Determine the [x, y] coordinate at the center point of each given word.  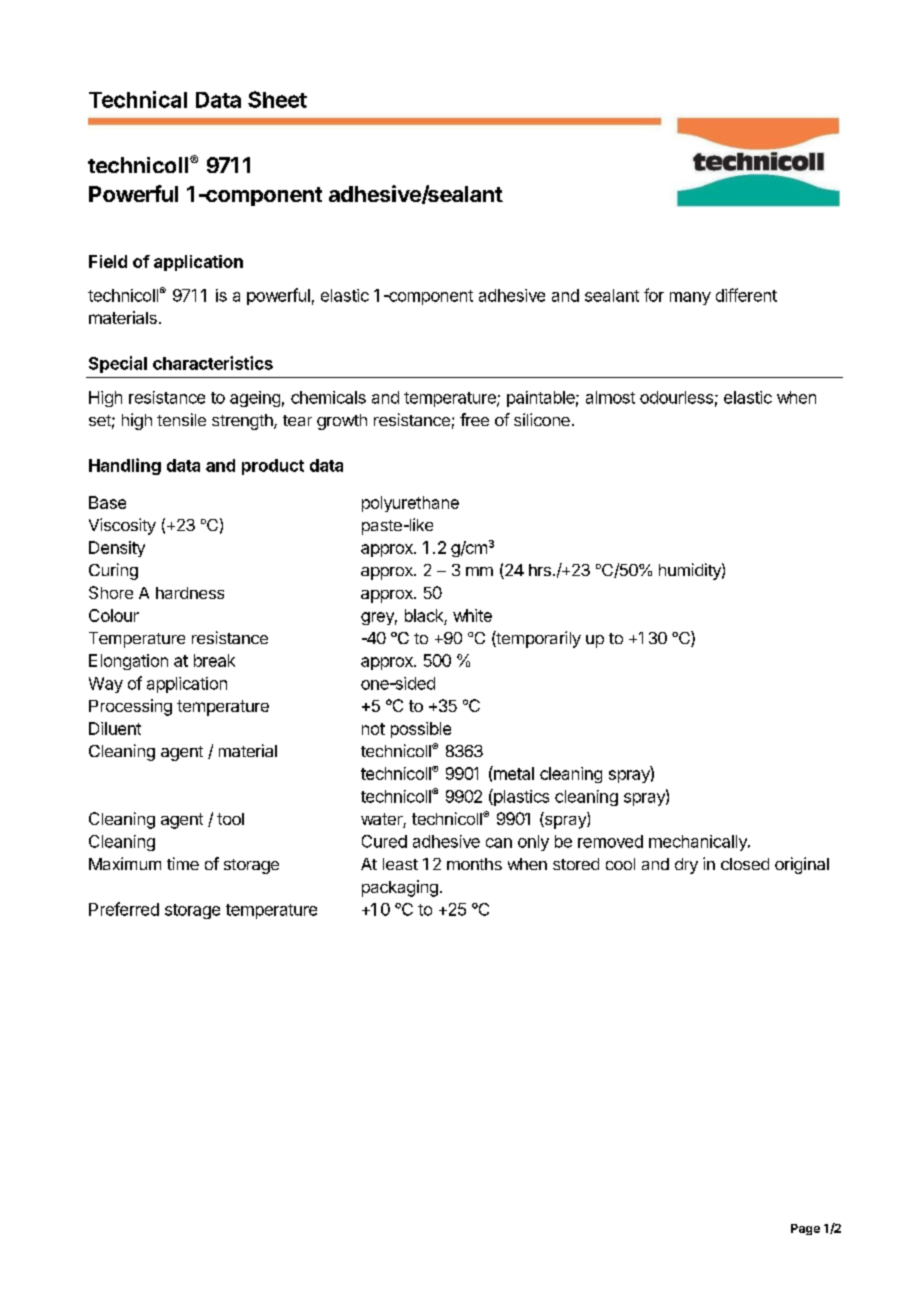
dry [686, 866]
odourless [676, 397]
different [746, 295]
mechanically [699, 843]
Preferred [124, 909]
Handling [125, 466]
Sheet [277, 99]
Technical [138, 99]
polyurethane [410, 504]
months [474, 864]
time [183, 863]
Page [805, 1229]
